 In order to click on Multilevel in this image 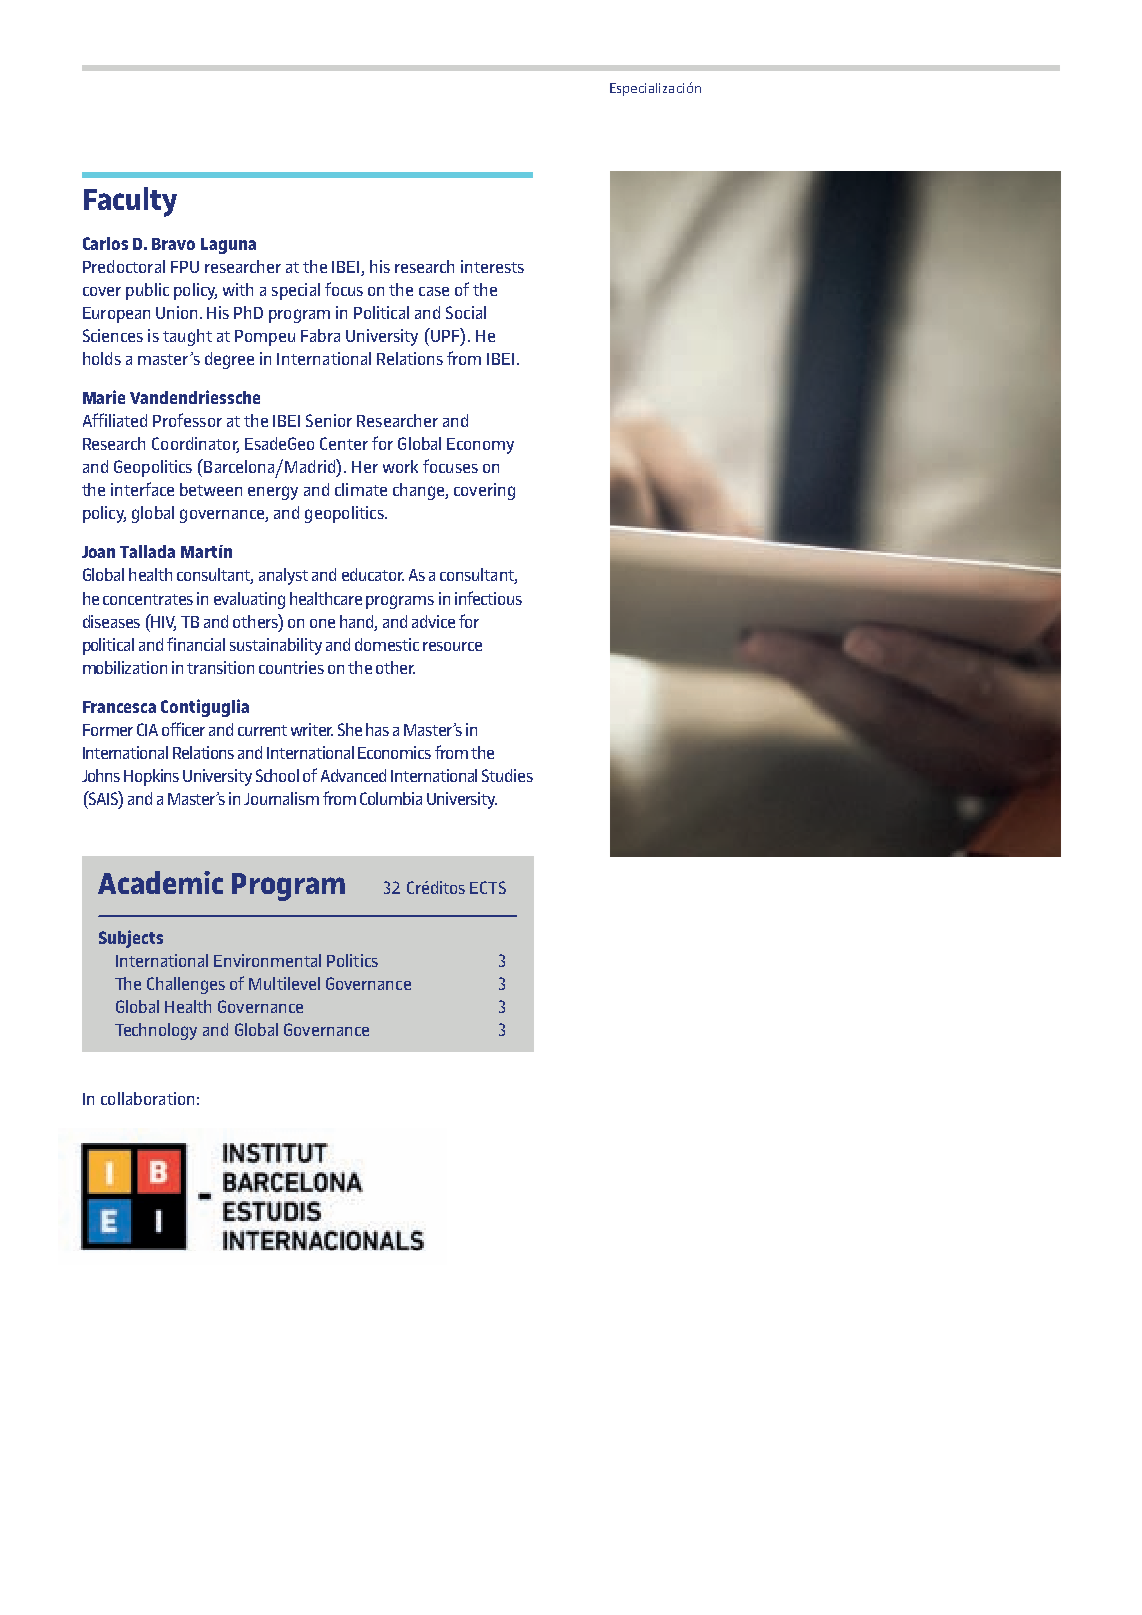, I will do `click(284, 983)`.
